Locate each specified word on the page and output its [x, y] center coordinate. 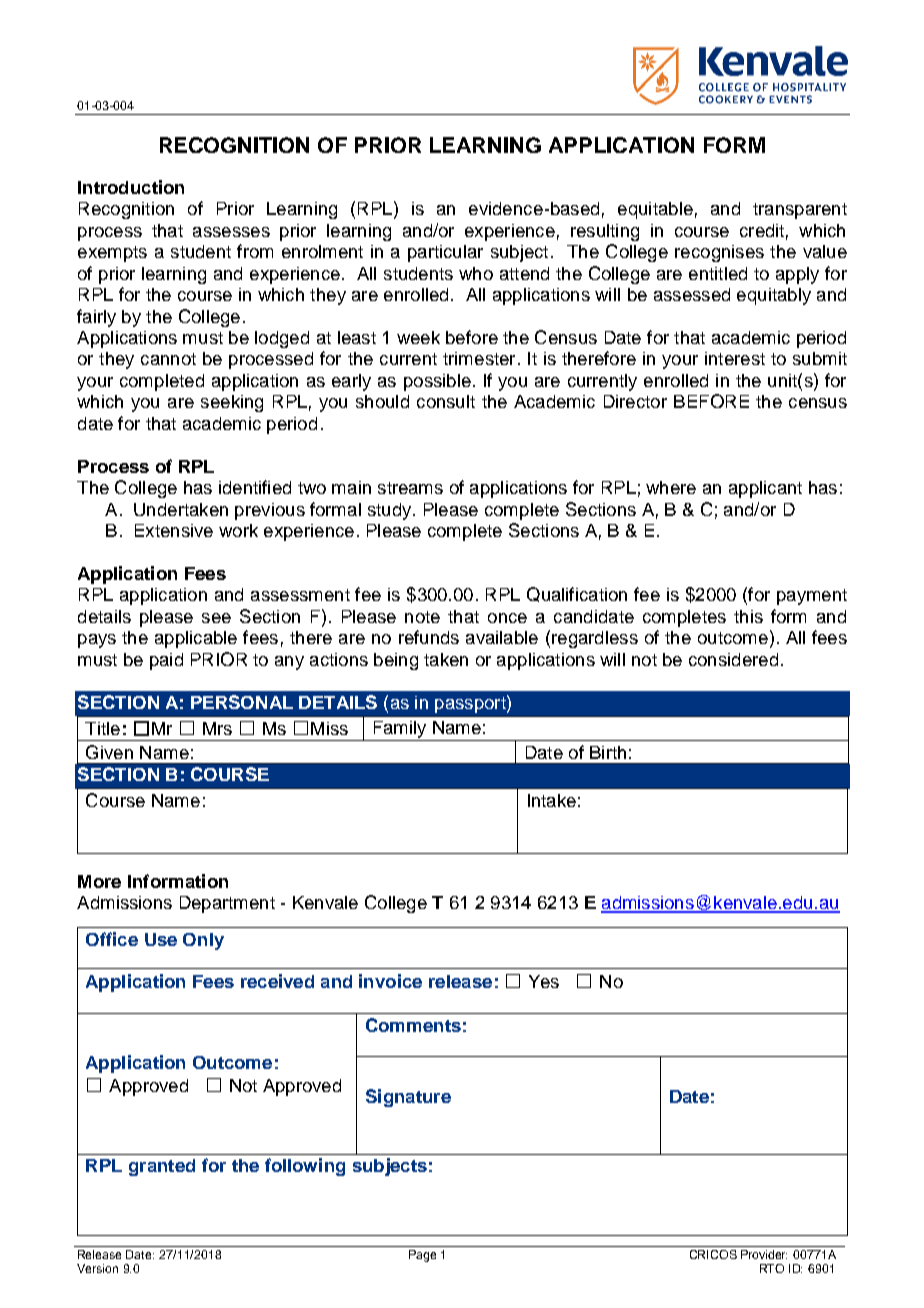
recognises [719, 253]
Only [203, 941]
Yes [544, 981]
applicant [765, 489]
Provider [764, 1254]
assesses [231, 232]
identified [255, 487]
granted [162, 1167]
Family [400, 731]
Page [422, 1256]
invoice [390, 981]
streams [410, 488]
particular [445, 253]
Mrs [217, 728]
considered [733, 659]
